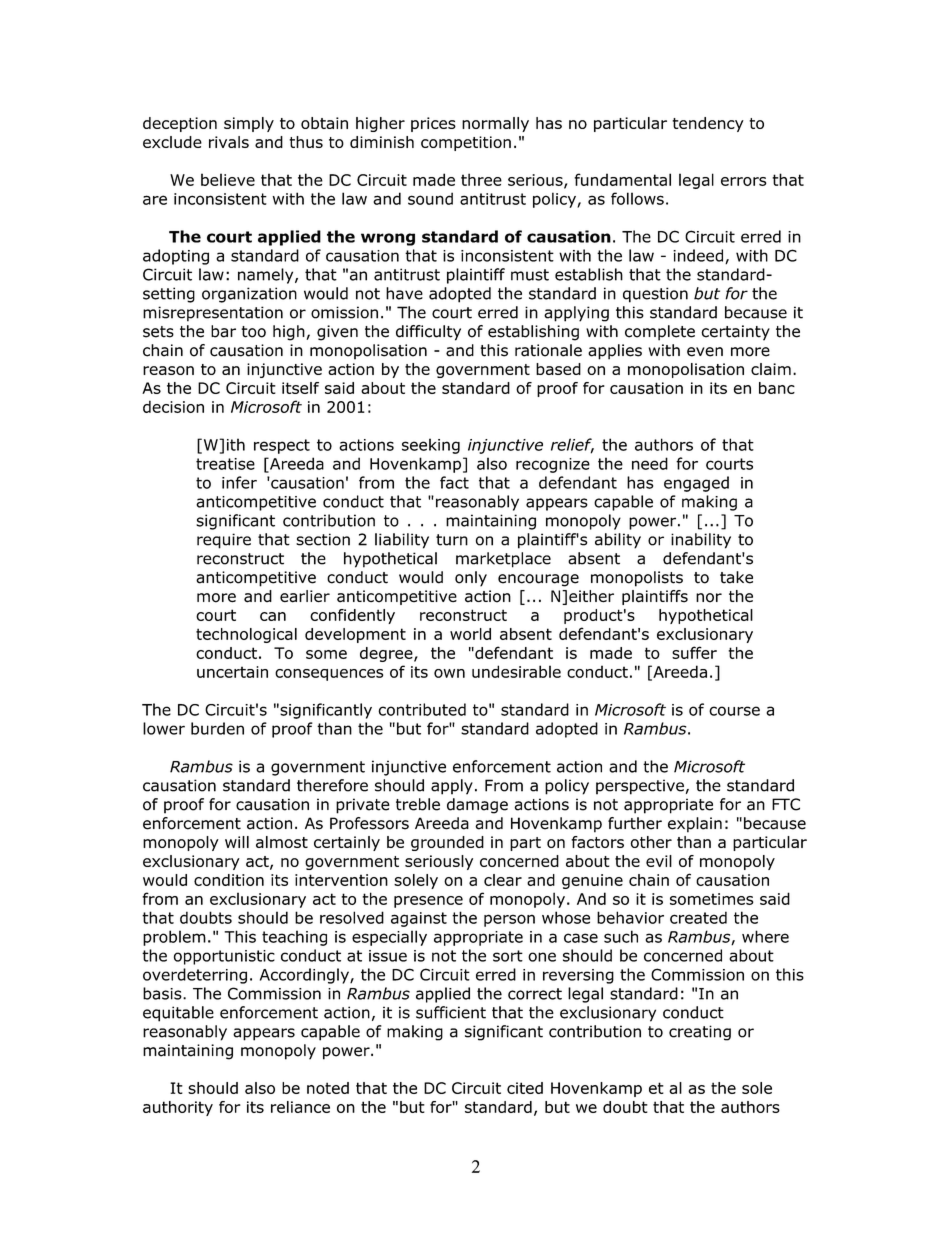  Describe the element at coordinates (708, 124) in the screenshot. I see `tendency` at that location.
